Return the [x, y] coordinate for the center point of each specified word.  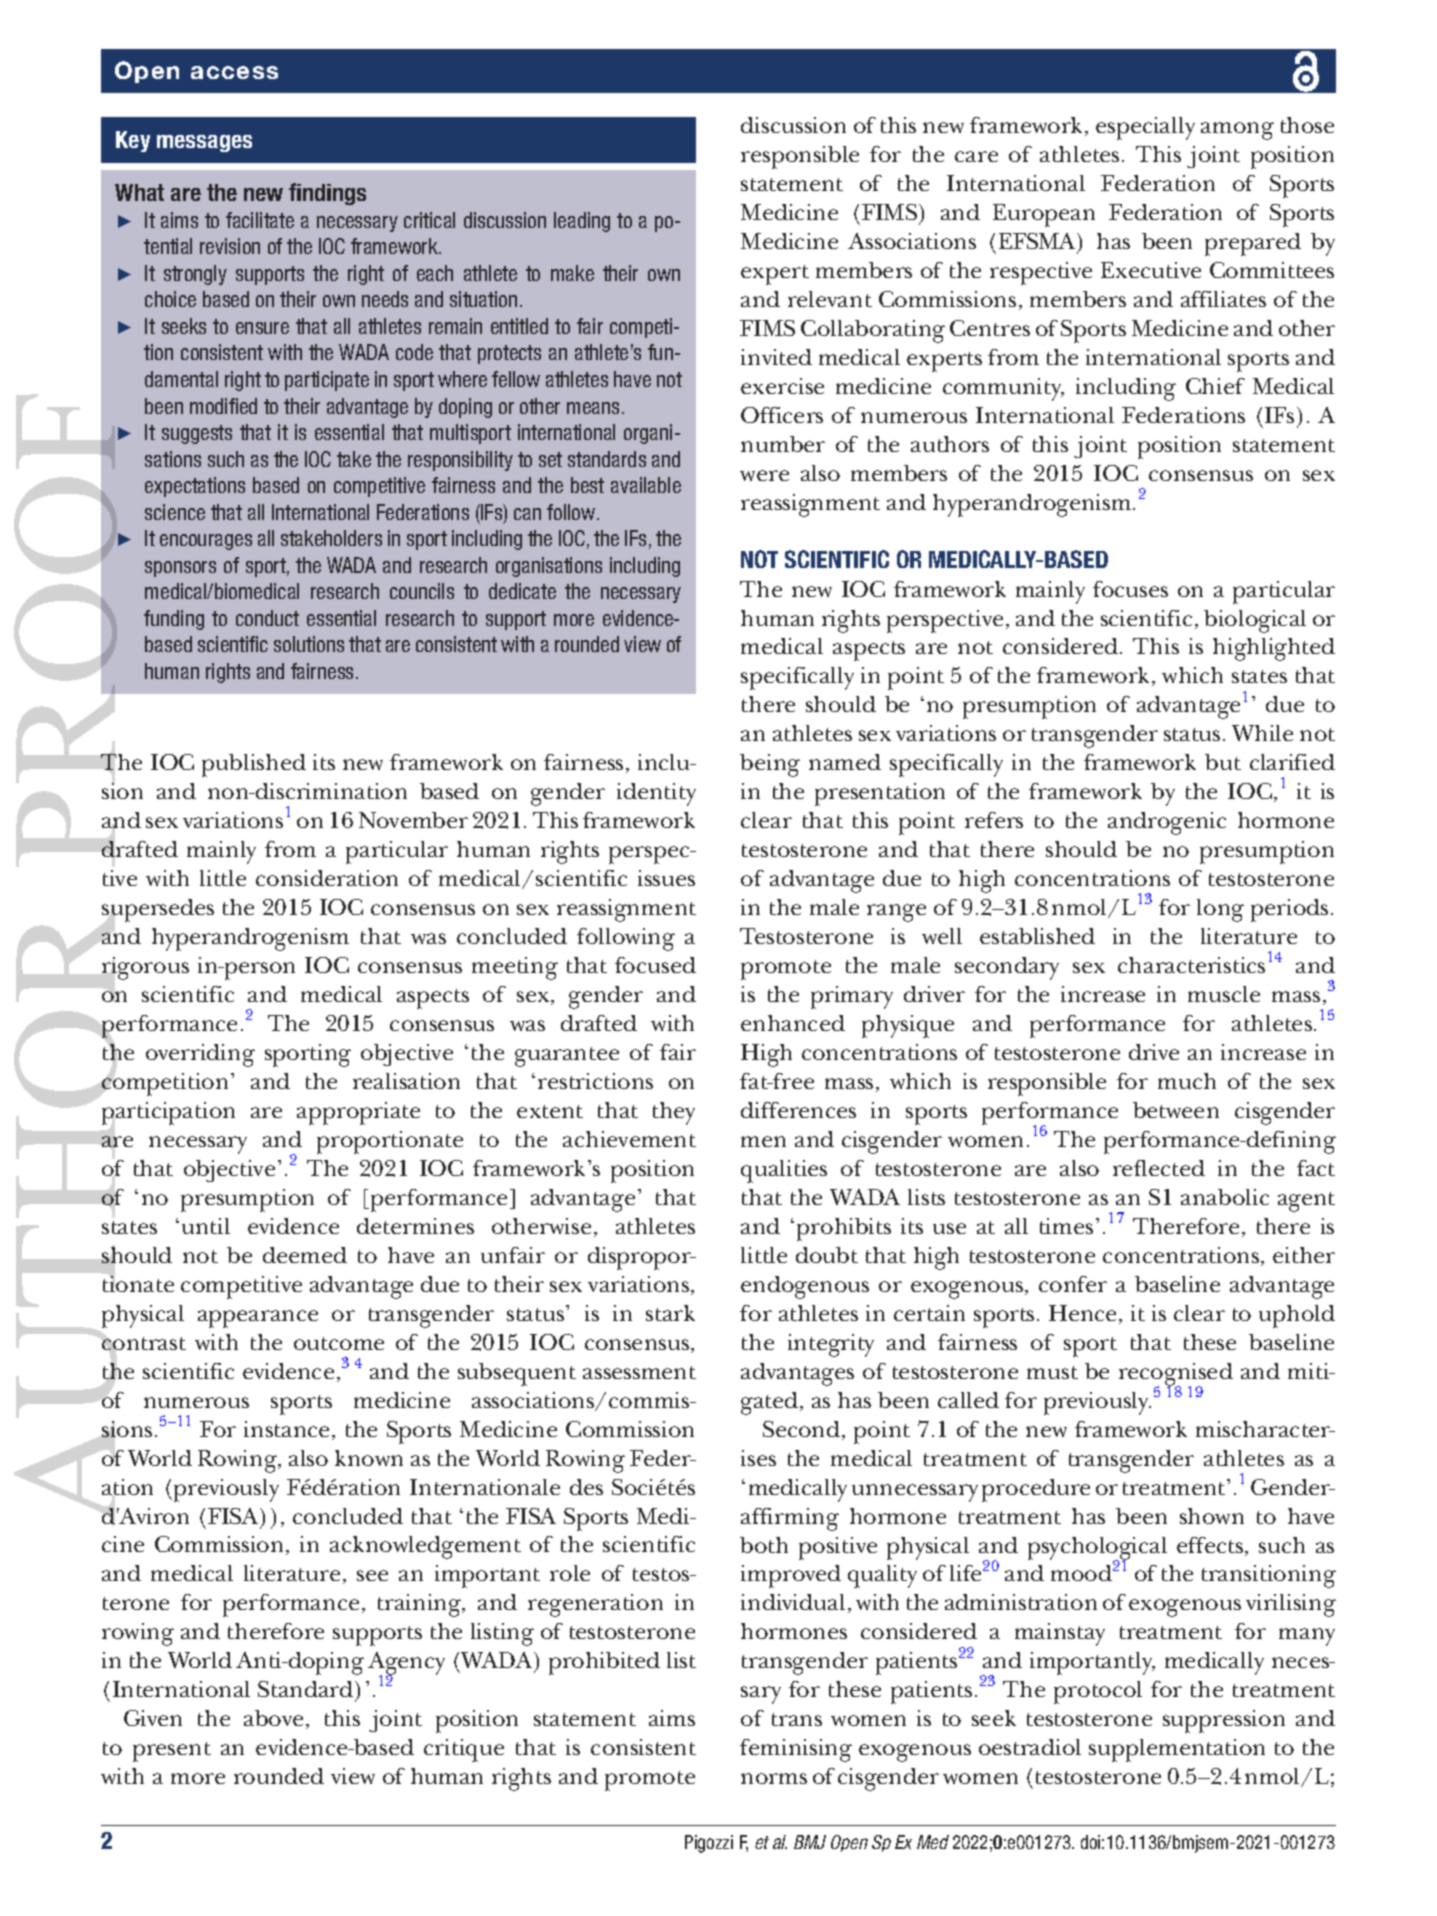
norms [774, 1778]
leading [582, 222]
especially [1145, 128]
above [273, 1718]
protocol [1098, 1692]
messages [204, 143]
